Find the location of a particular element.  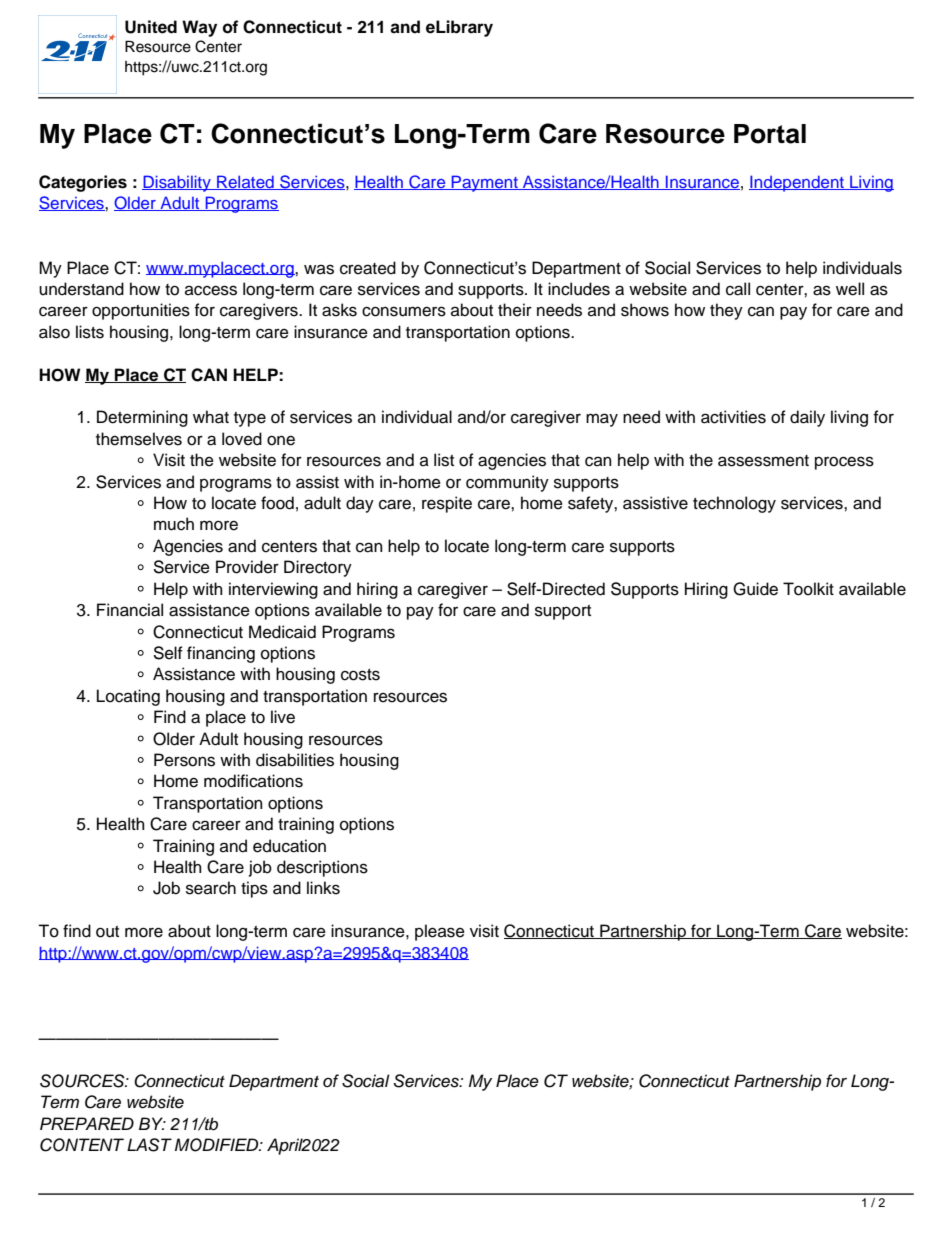

Guide is located at coordinates (755, 589).
